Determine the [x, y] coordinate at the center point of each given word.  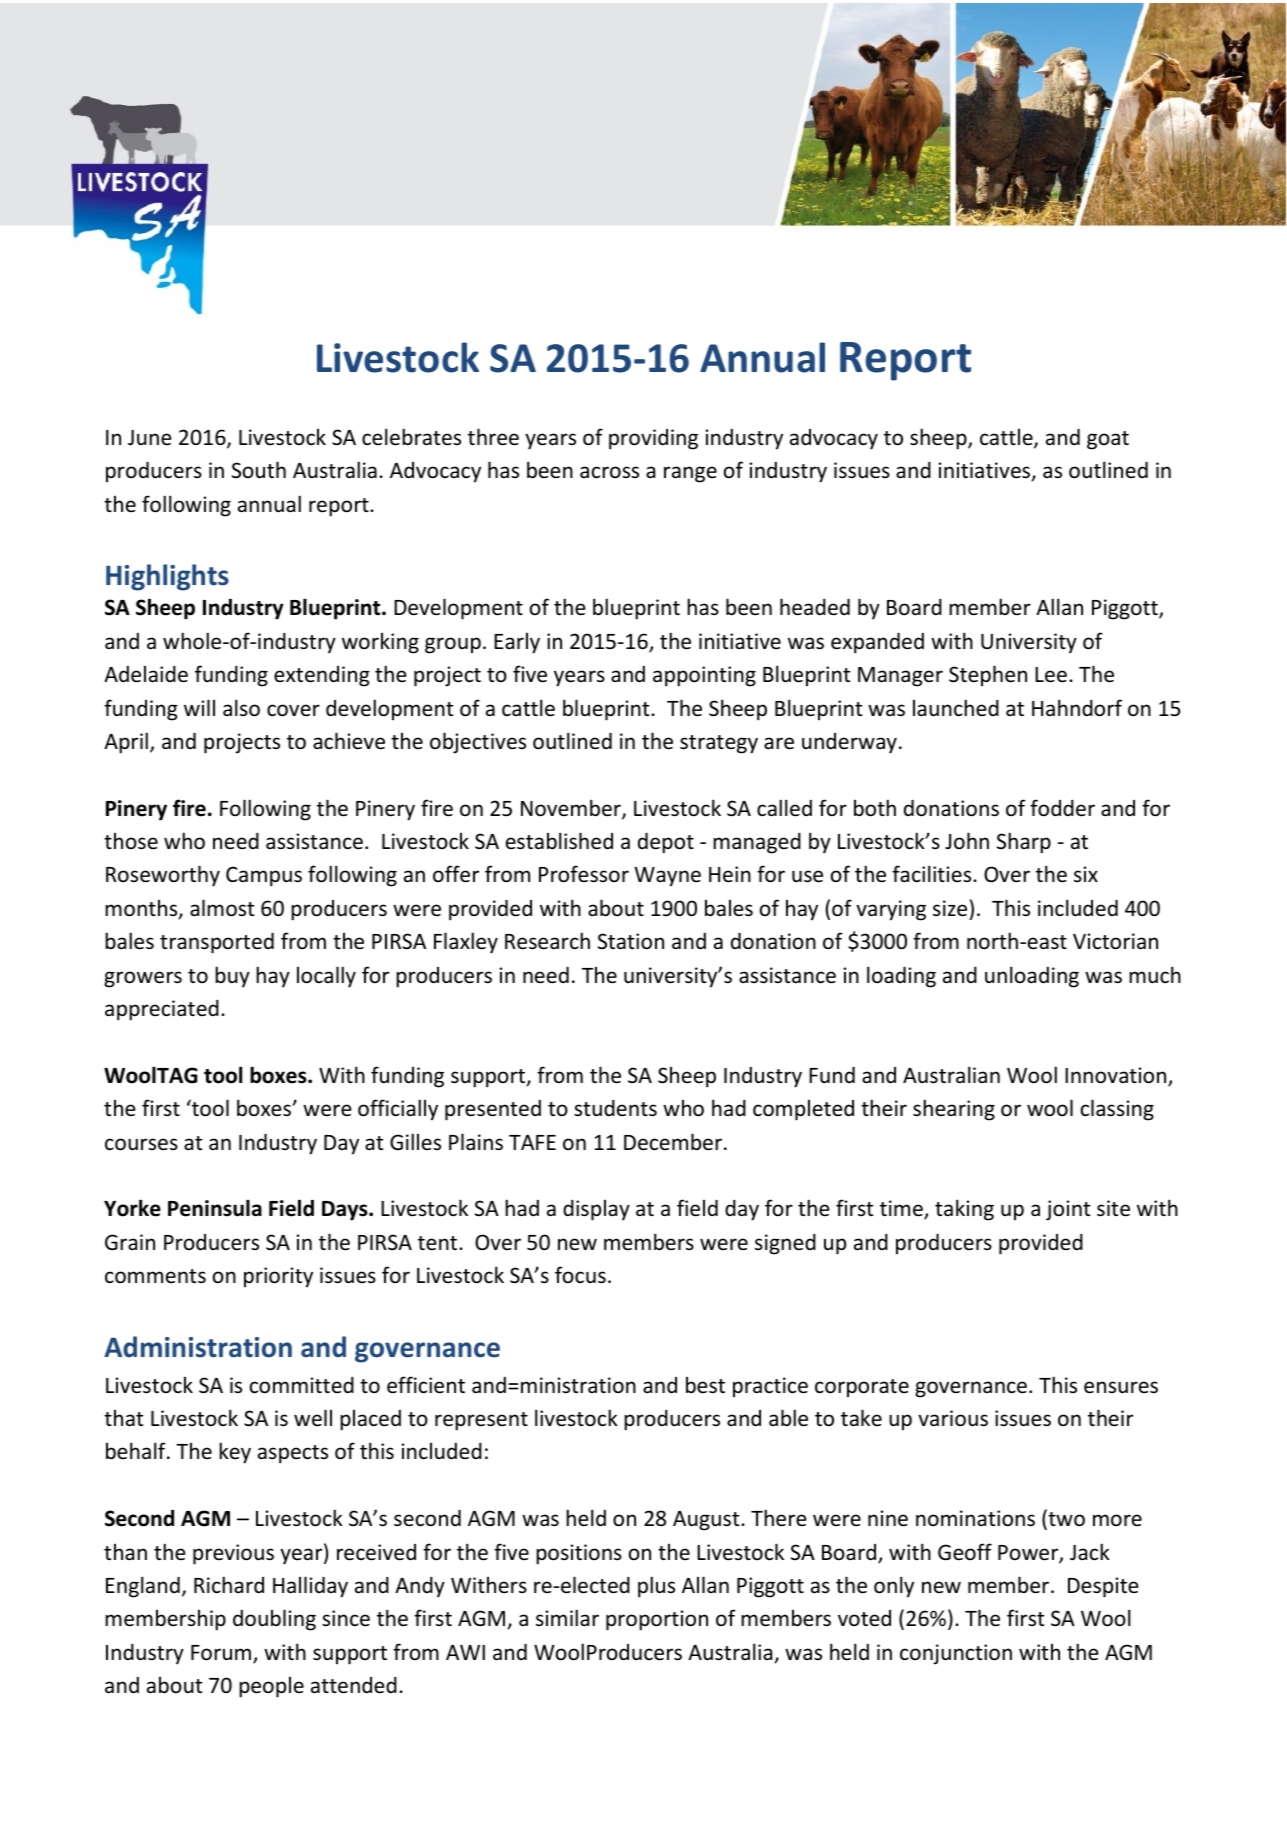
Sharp [1024, 843]
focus [580, 1275]
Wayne [667, 877]
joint [1068, 1210]
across [609, 472]
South [259, 470]
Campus [264, 876]
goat [1108, 440]
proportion [657, 1620]
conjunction [956, 1654]
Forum [222, 1654]
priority [278, 1277]
